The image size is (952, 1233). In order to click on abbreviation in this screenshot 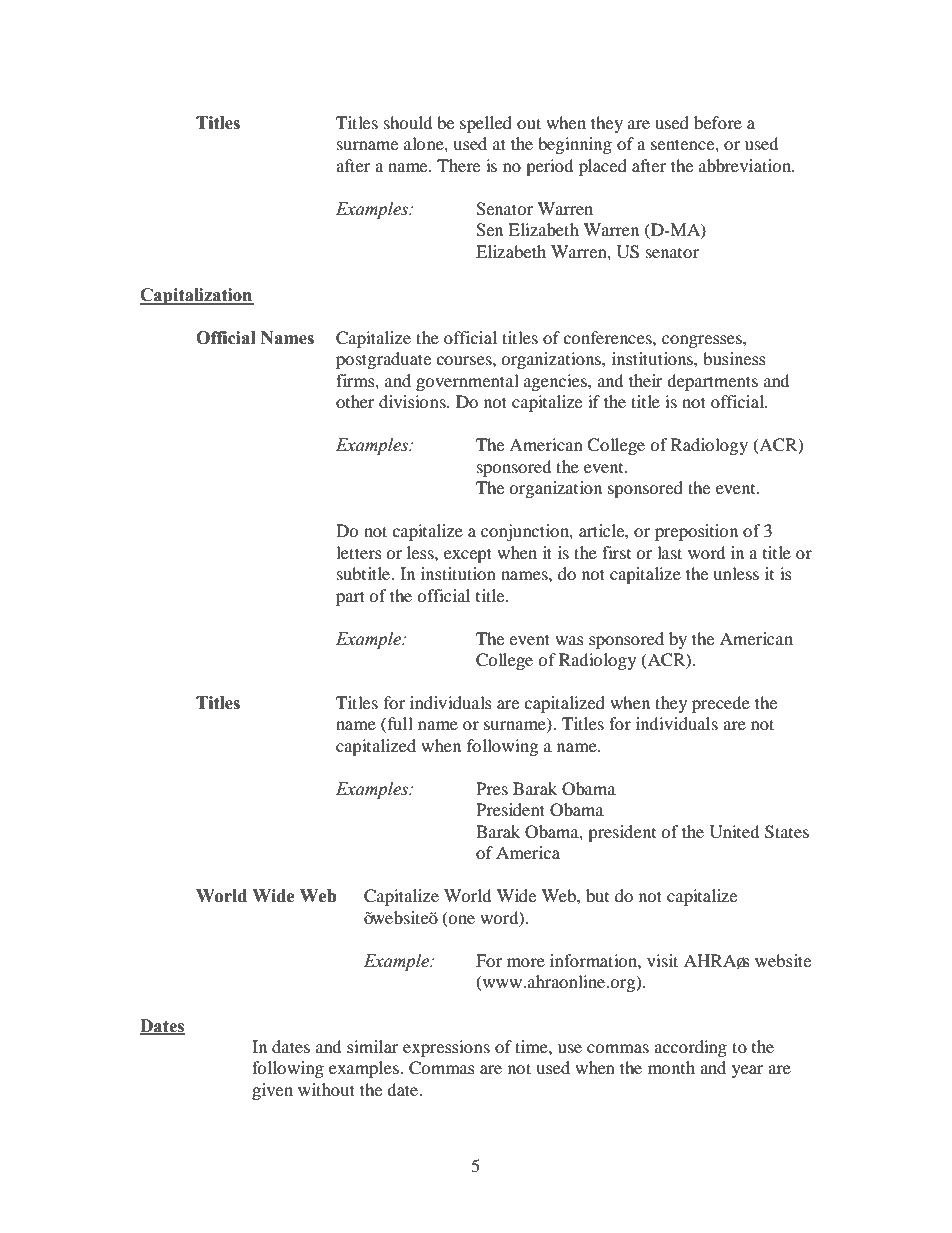, I will do `click(746, 165)`.
